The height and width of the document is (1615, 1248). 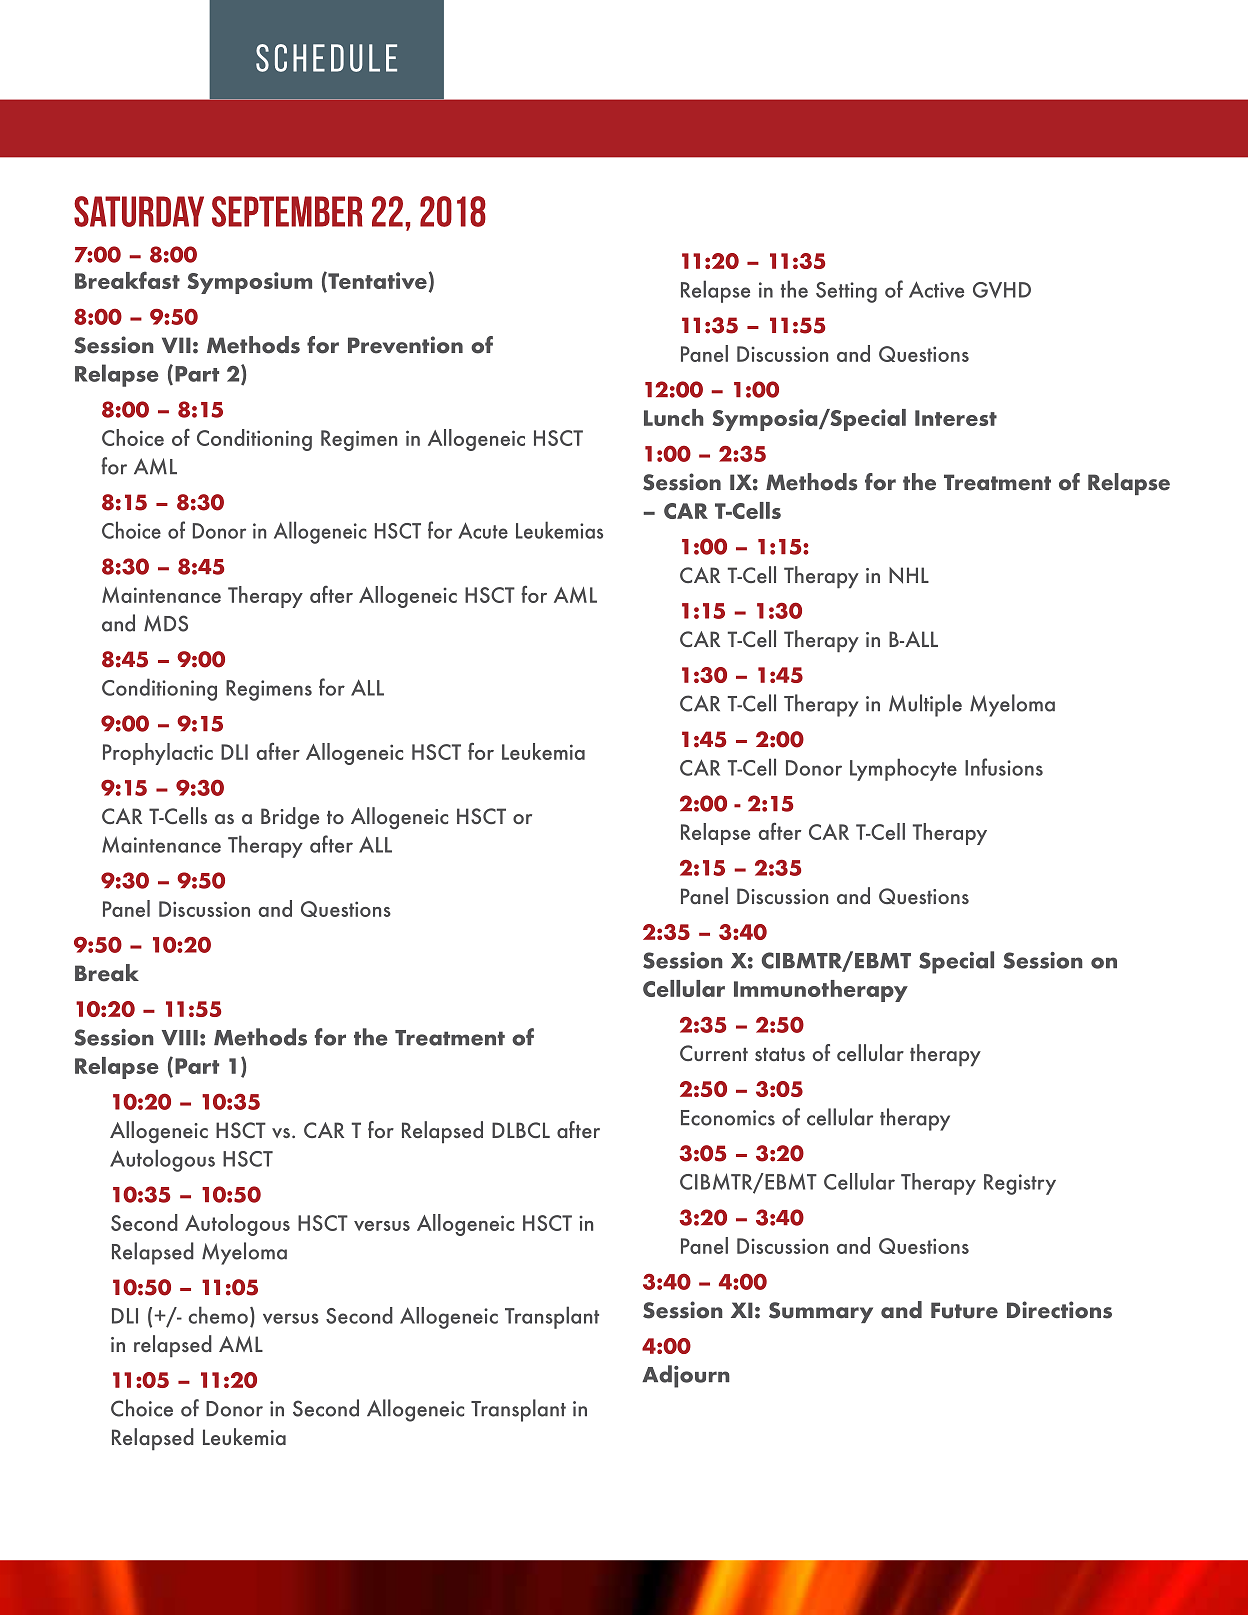 What do you see at coordinates (166, 623) in the document?
I see `MDS` at bounding box center [166, 623].
